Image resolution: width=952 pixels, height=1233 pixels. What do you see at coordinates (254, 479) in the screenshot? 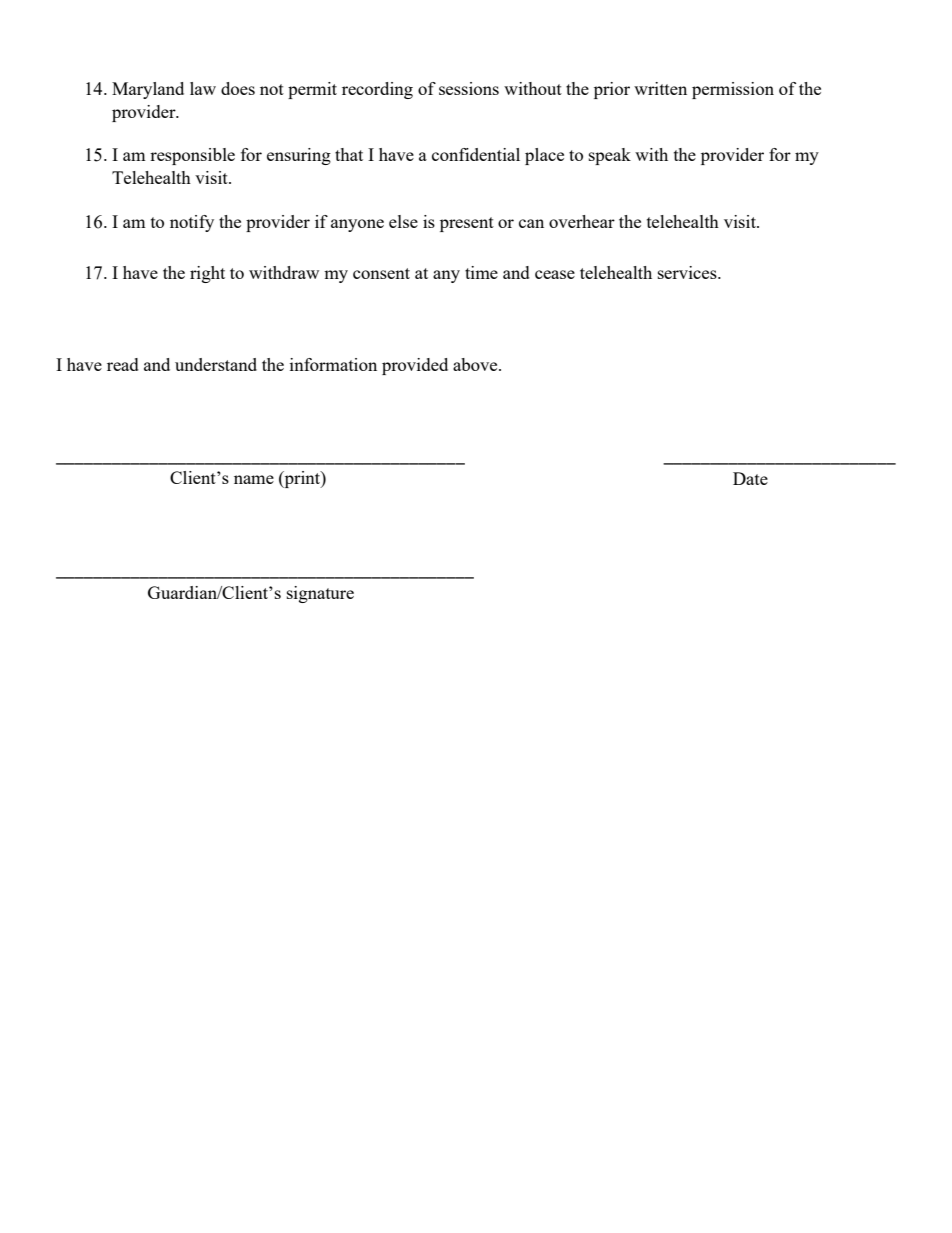
I see `name` at bounding box center [254, 479].
